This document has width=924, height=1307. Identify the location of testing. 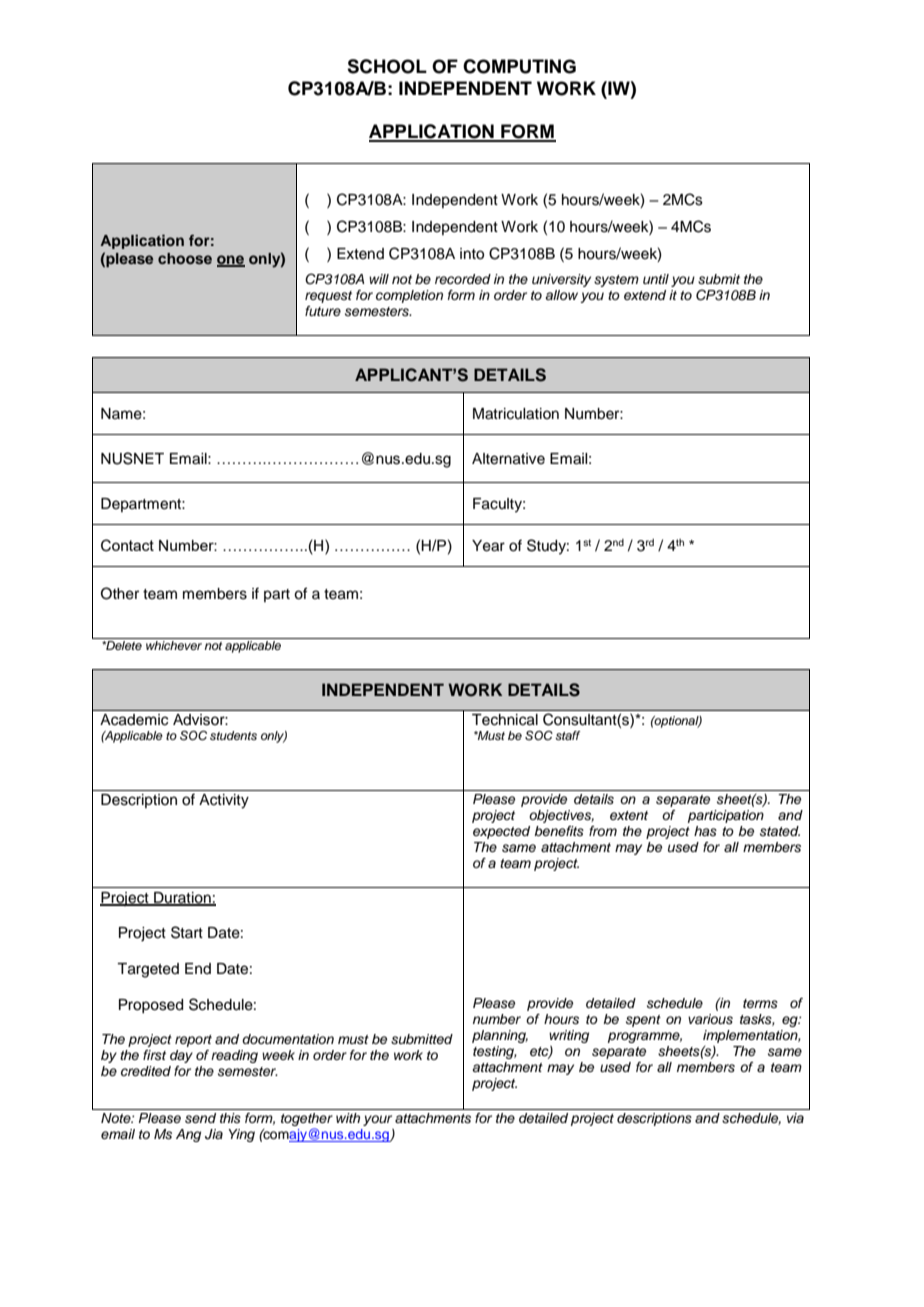
(495, 1052).
